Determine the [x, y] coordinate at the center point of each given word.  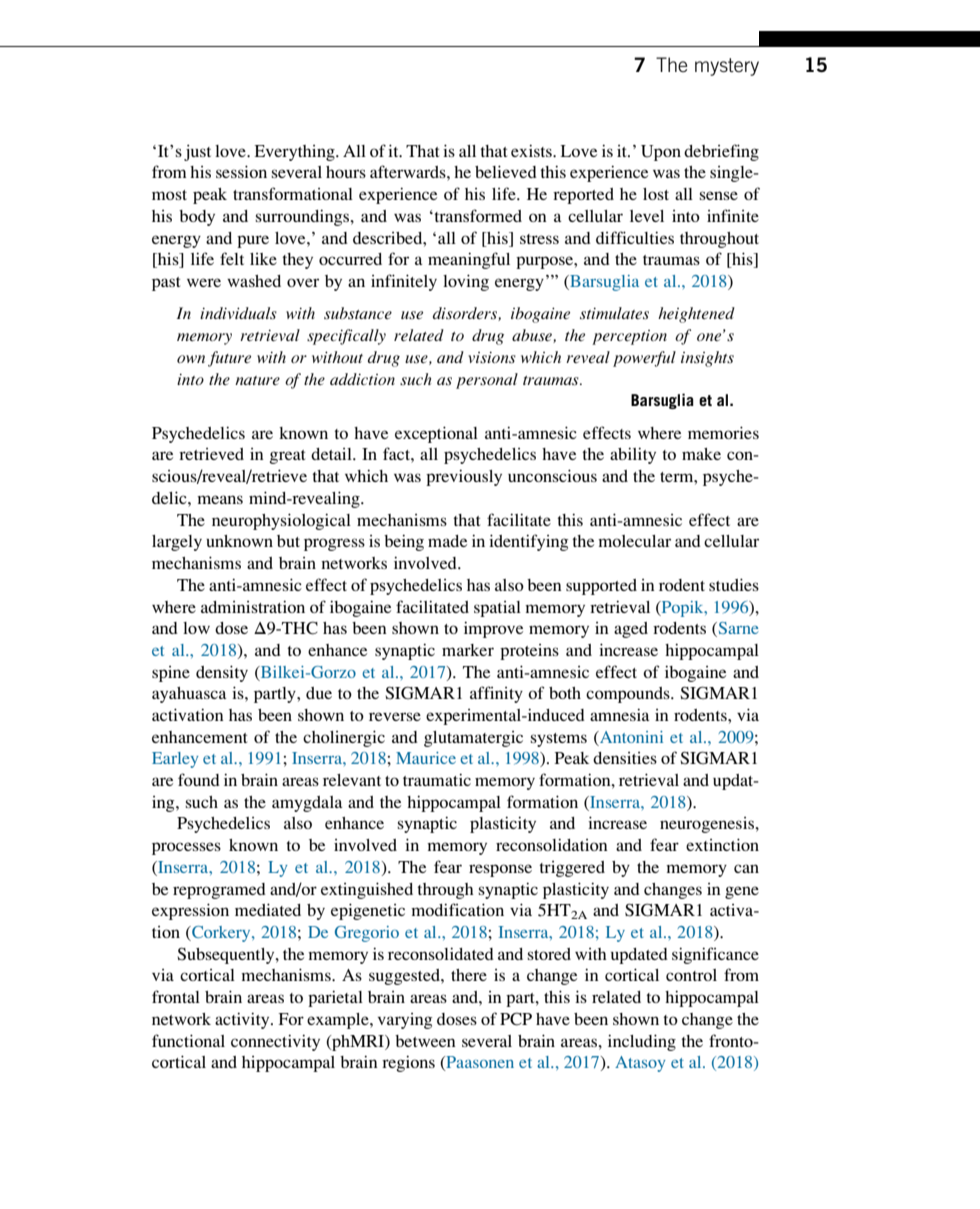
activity [243, 1020]
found [199, 779]
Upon [661, 153]
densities [625, 758]
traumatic [437, 779]
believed [506, 171]
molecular [634, 541]
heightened [696, 315]
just [197, 152]
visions [492, 357]
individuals [238, 313]
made [447, 541]
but [288, 541]
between [425, 1041]
